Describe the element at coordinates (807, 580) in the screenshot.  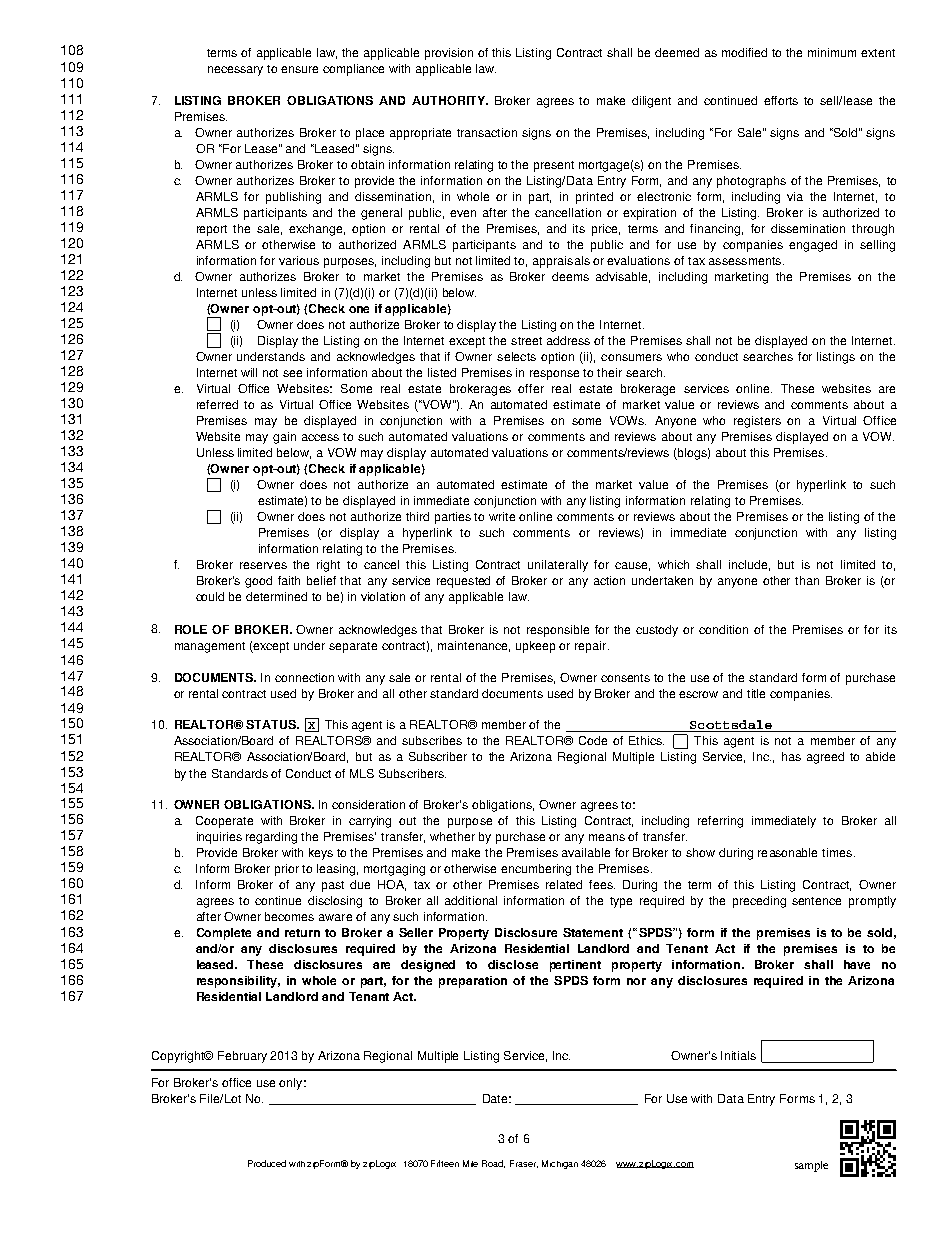
I see `than` at that location.
